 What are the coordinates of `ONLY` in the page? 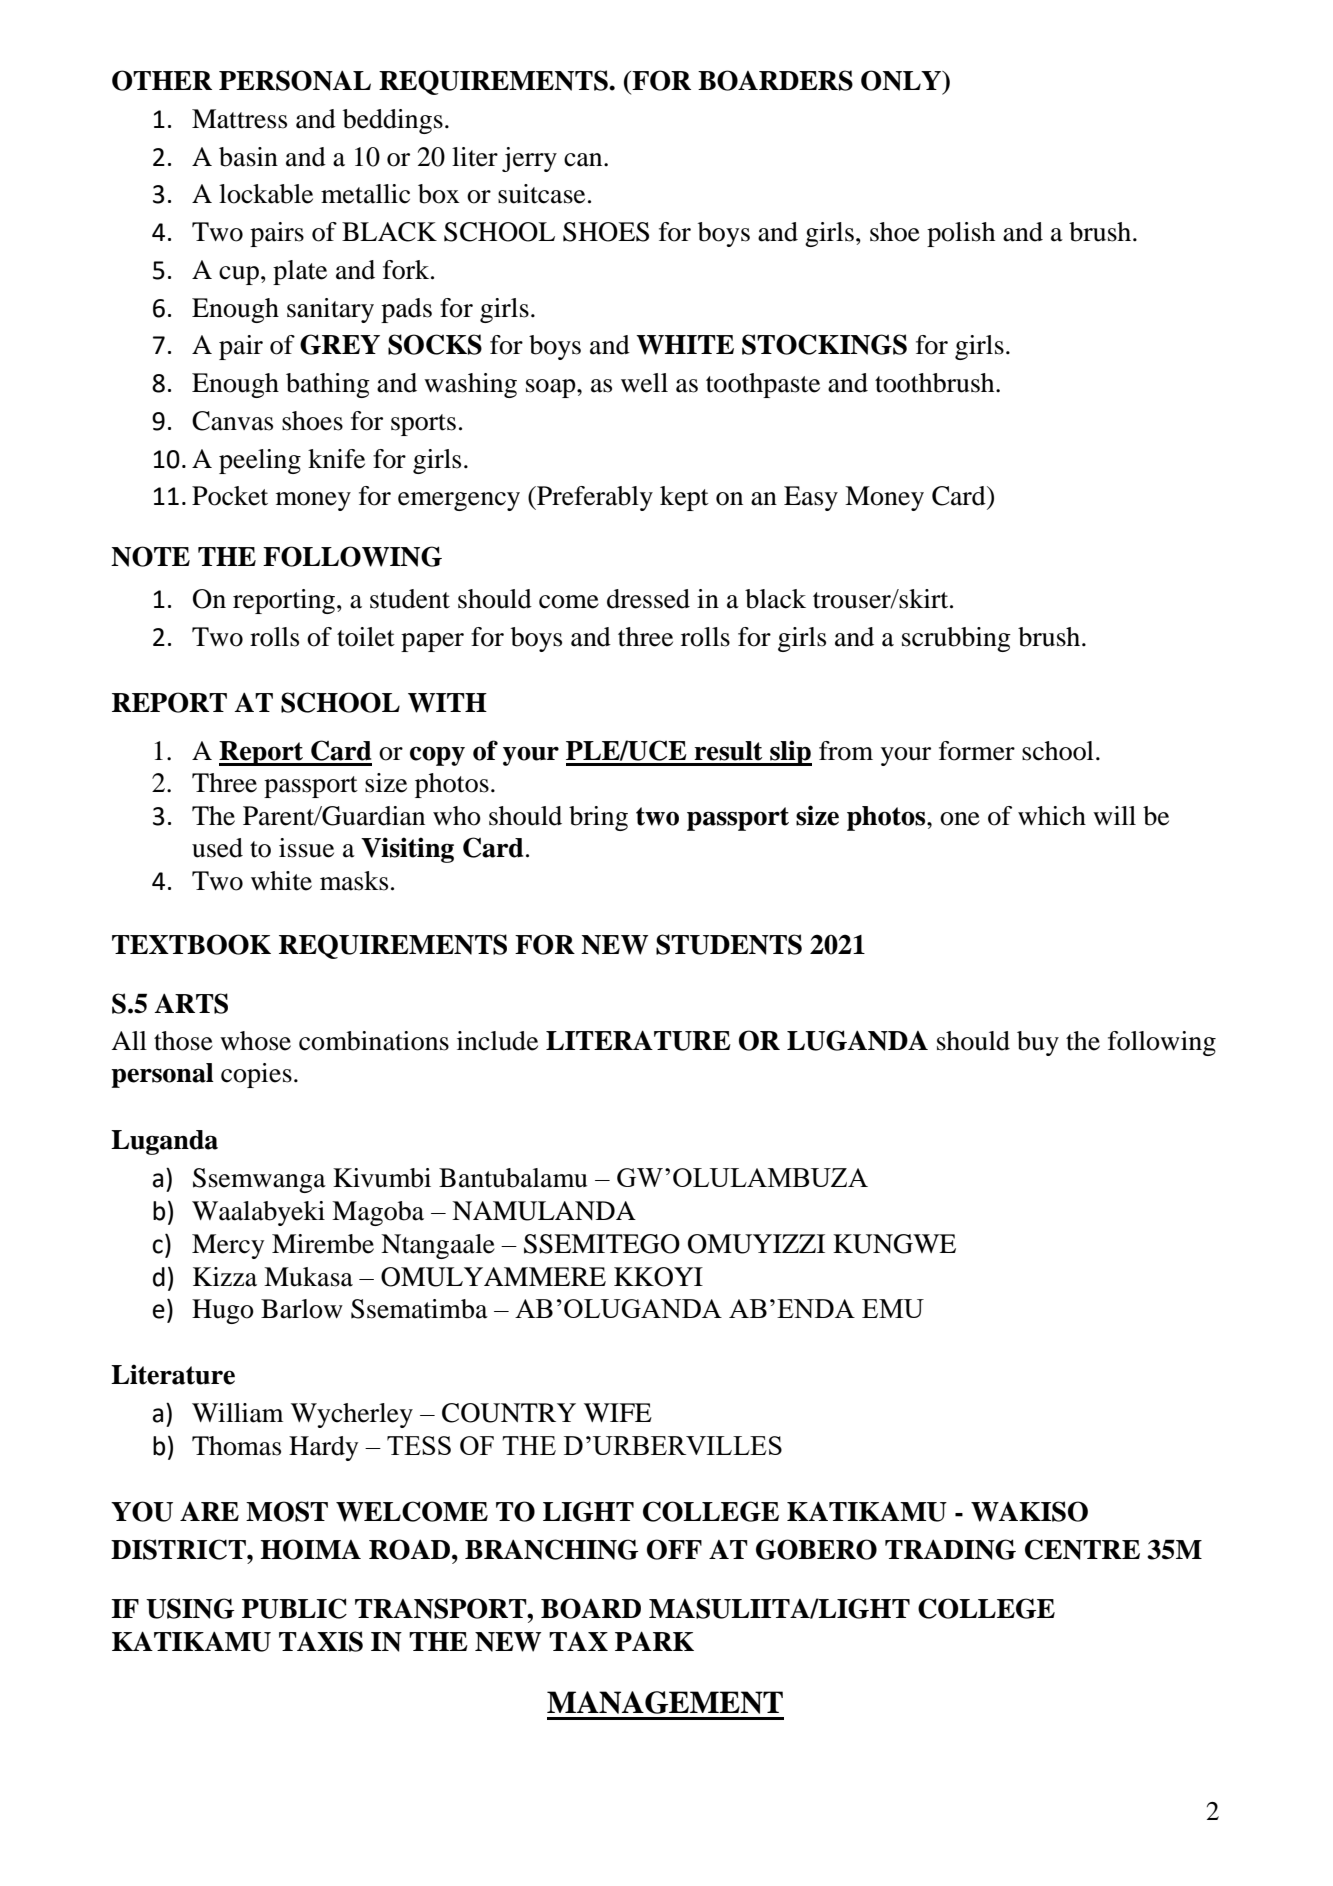 It's located at (902, 80).
